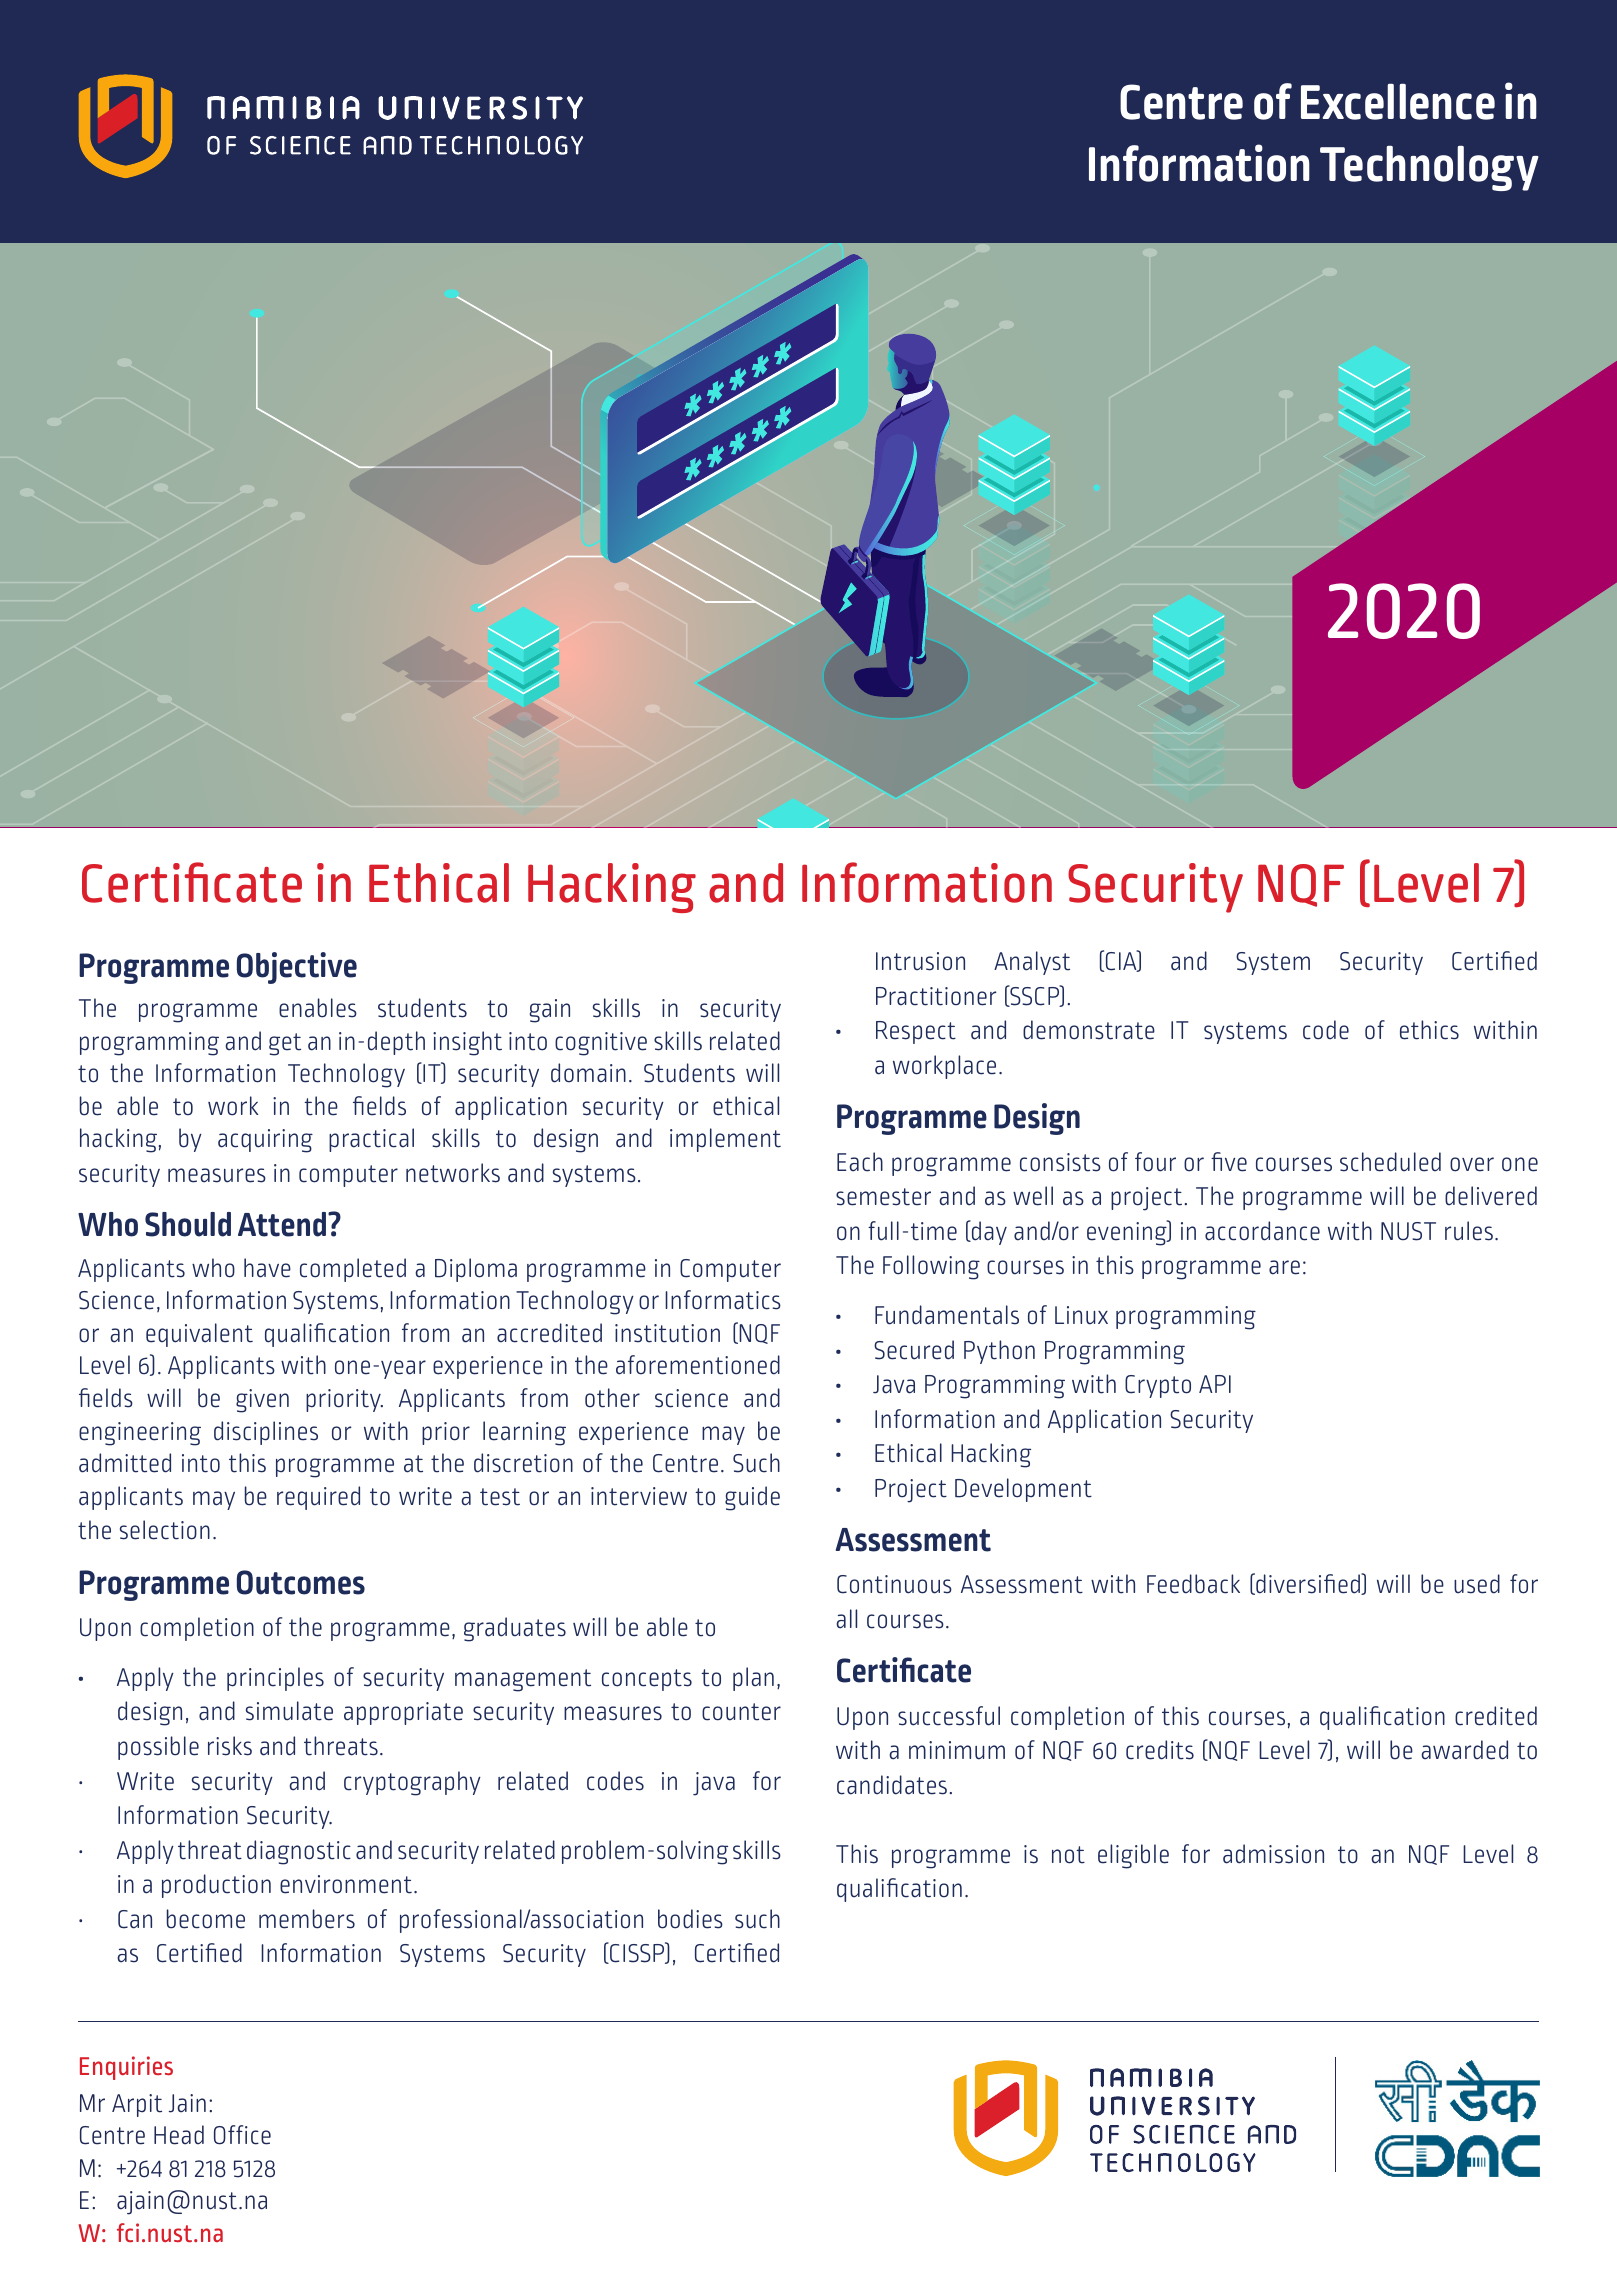 The height and width of the screenshot is (2286, 1617). What do you see at coordinates (1032, 963) in the screenshot?
I see `Analyst` at bounding box center [1032, 963].
